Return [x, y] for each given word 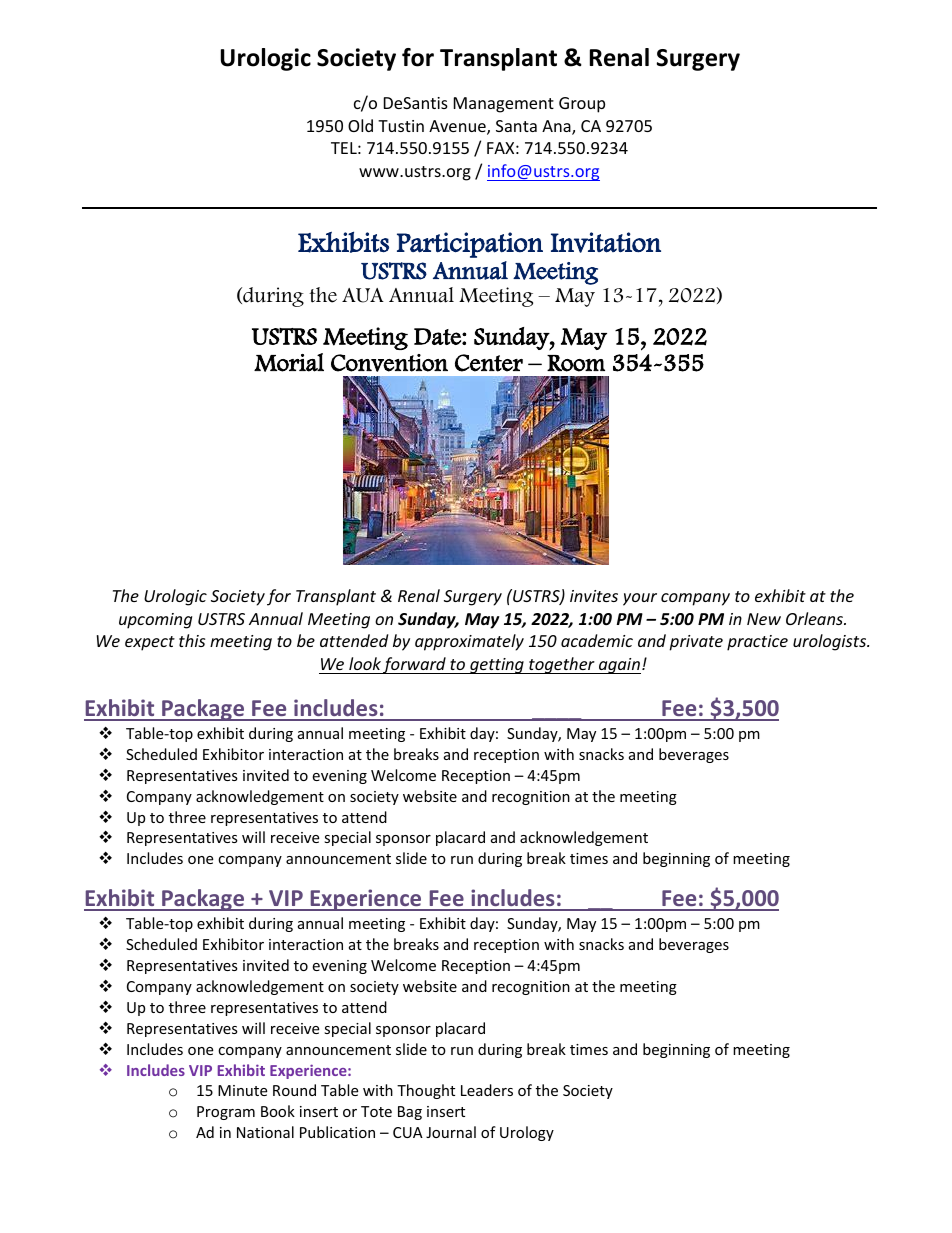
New [764, 619]
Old [360, 125]
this [192, 640]
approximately [469, 642]
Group [582, 105]
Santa [516, 126]
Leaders [487, 1090]
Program [226, 1113]
